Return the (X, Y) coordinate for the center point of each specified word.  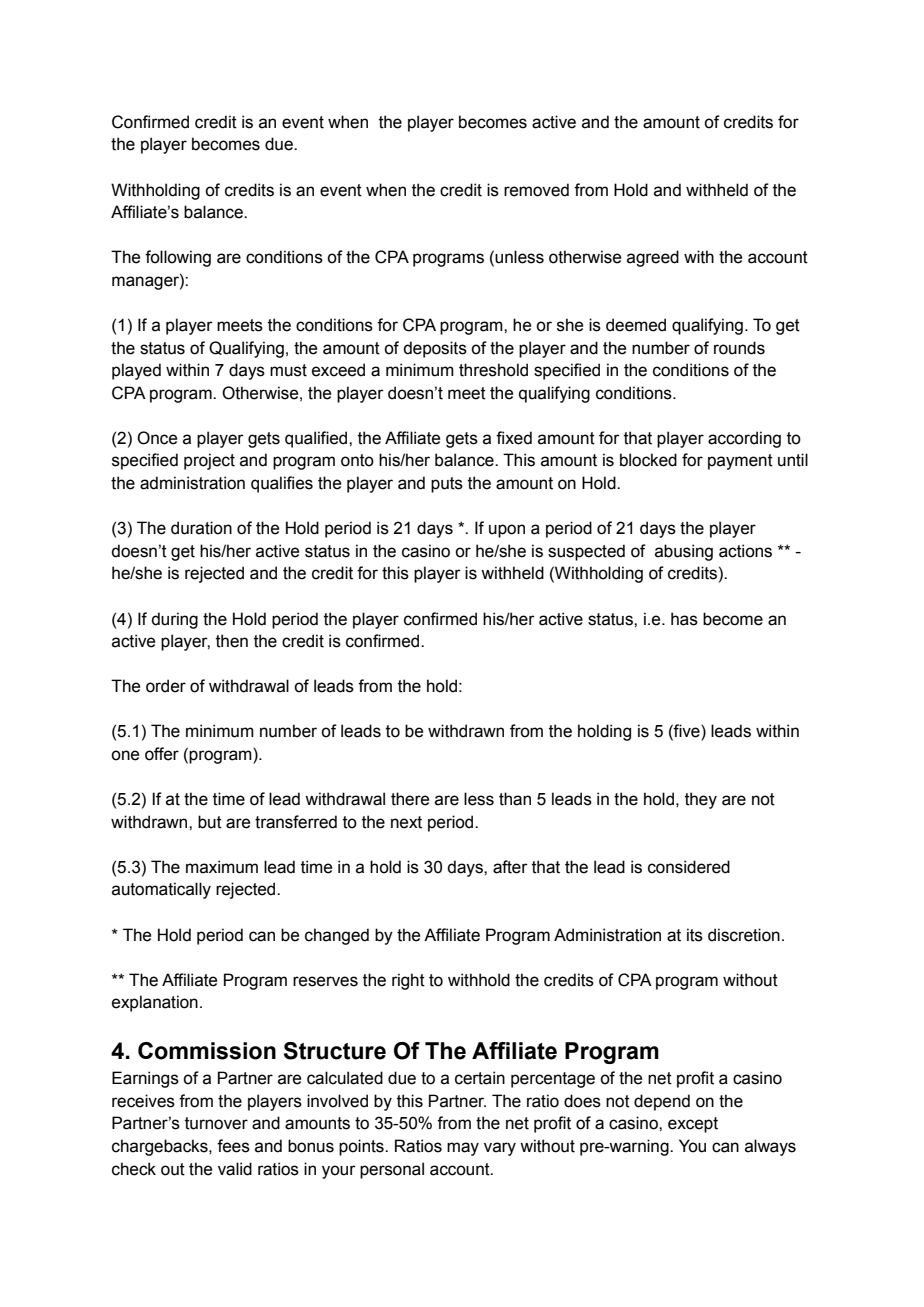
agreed (653, 258)
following (178, 258)
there (410, 799)
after (510, 867)
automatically (161, 890)
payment (740, 462)
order (166, 686)
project (209, 461)
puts (447, 485)
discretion (744, 935)
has (684, 619)
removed (536, 190)
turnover (216, 1123)
